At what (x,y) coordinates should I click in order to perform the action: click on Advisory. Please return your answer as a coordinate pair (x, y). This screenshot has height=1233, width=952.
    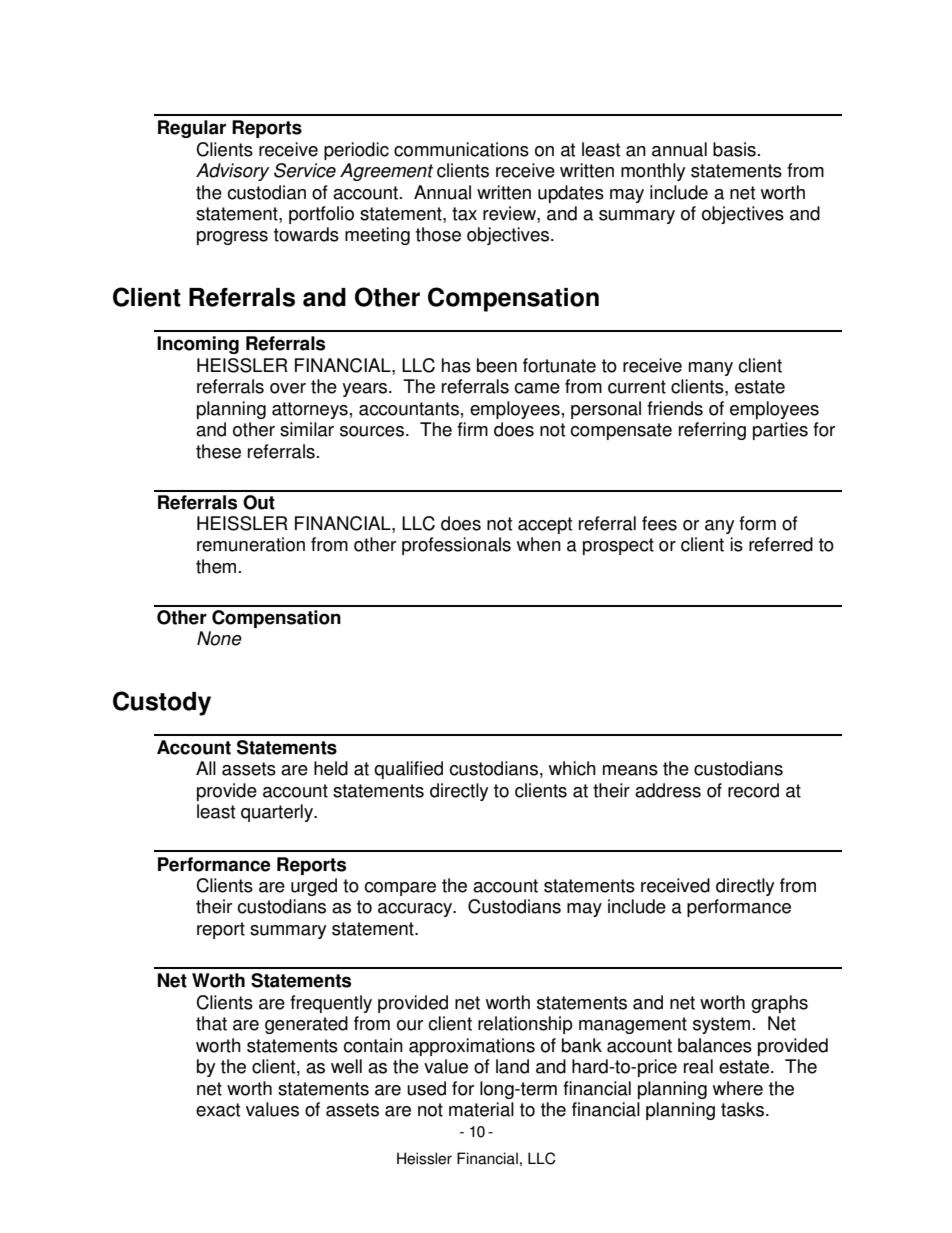
    Looking at the image, I should click on (233, 172).
